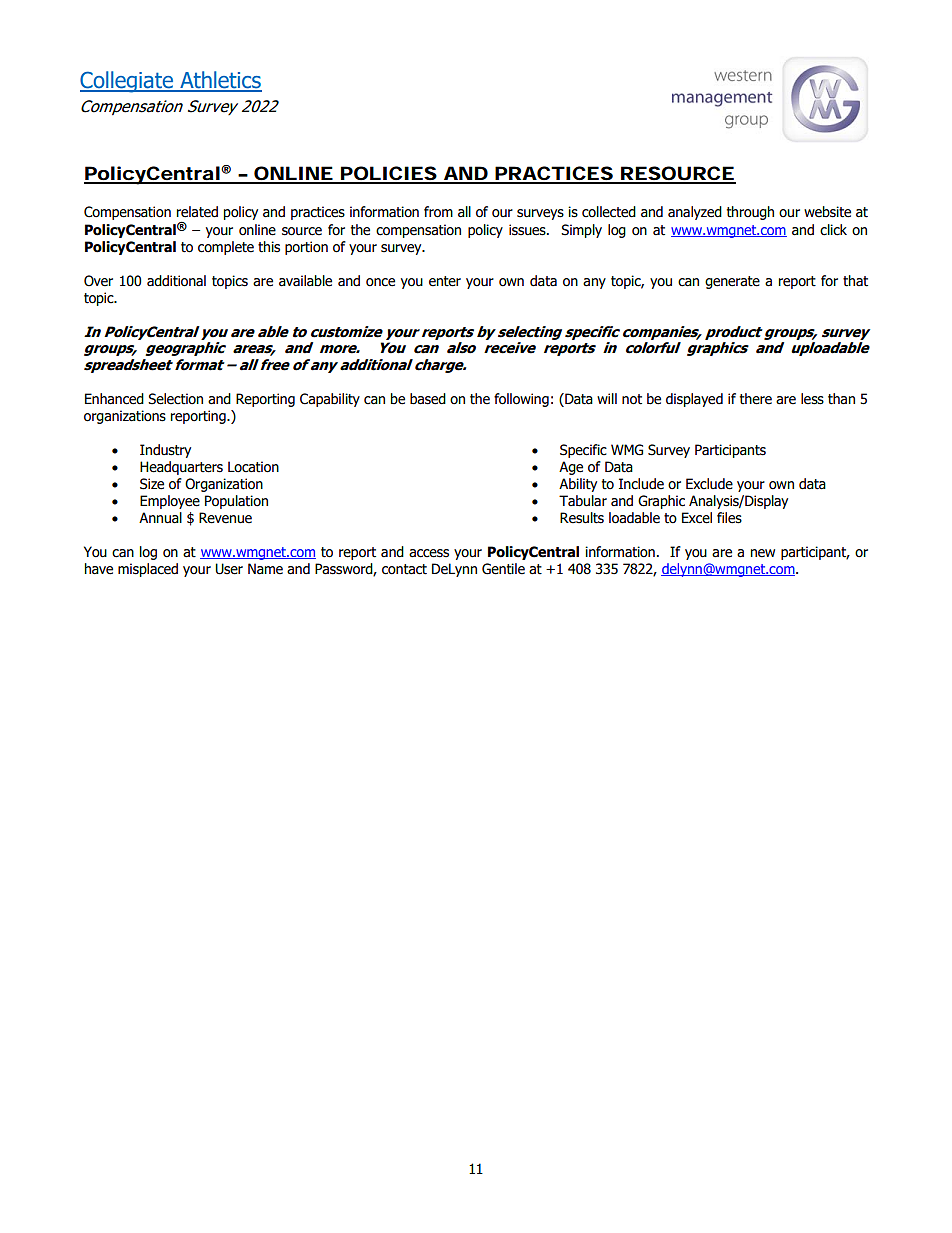 This document has height=1233, width=952. What do you see at coordinates (429, 553) in the document?
I see `access` at bounding box center [429, 553].
